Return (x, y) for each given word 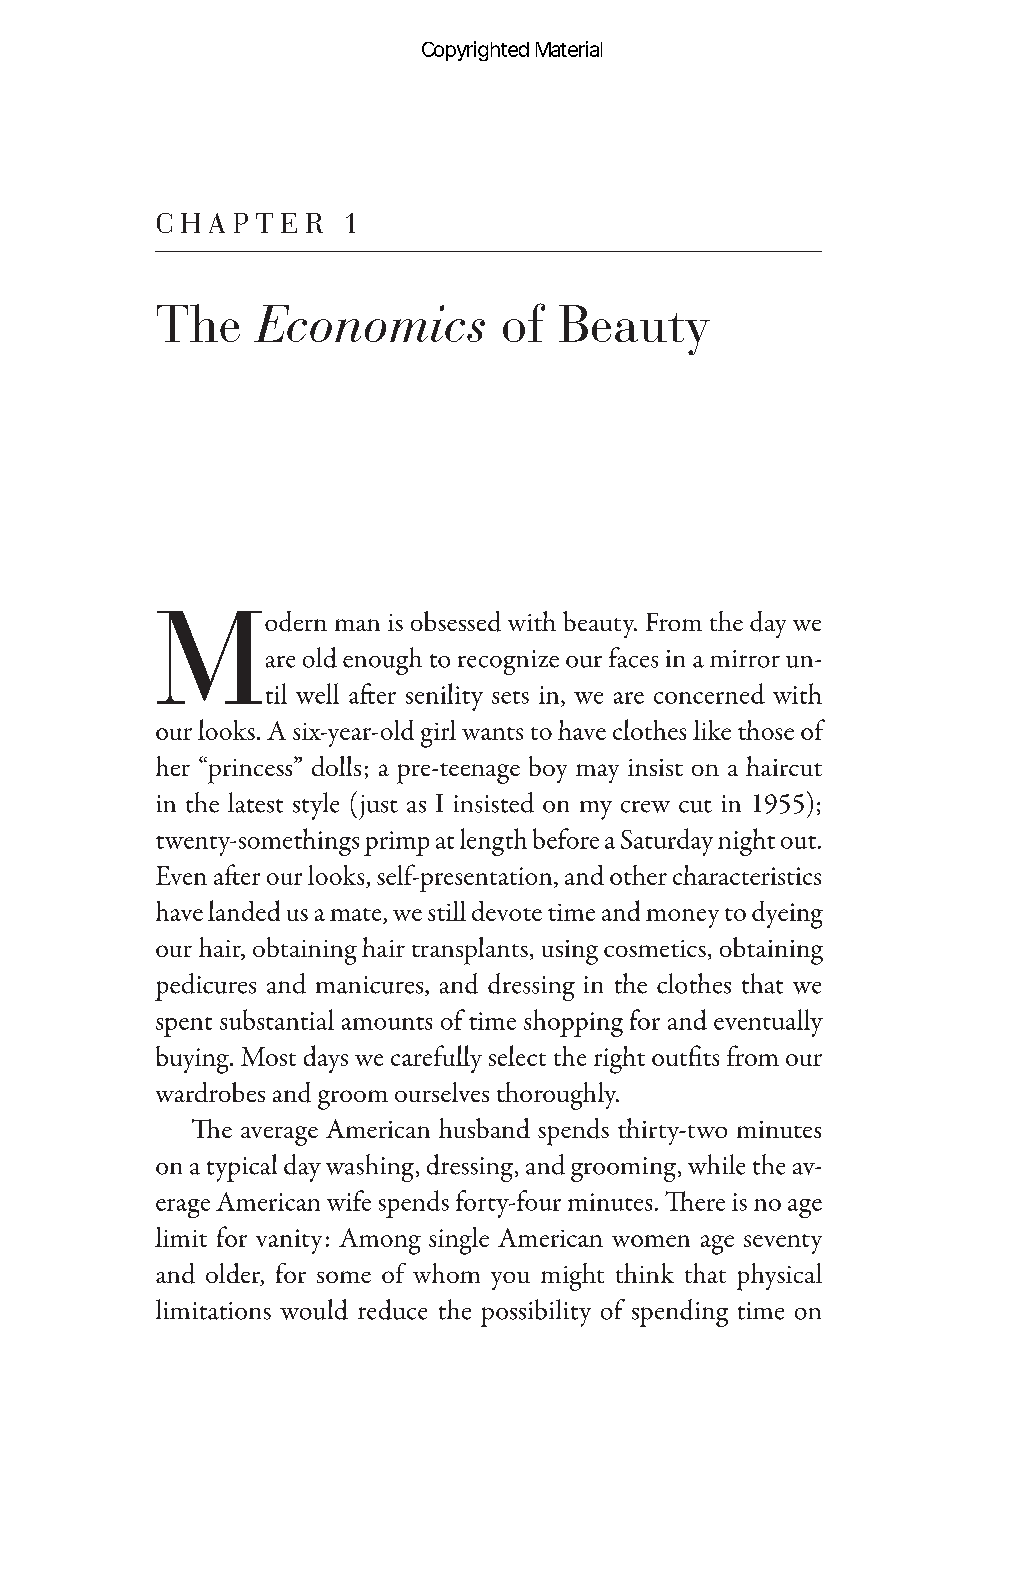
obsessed (456, 621)
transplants (470, 951)
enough (382, 661)
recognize (508, 662)
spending (680, 1313)
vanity (289, 1241)
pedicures (205, 987)
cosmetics (655, 948)
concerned (709, 693)
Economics (369, 323)
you (510, 1281)
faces (633, 657)
